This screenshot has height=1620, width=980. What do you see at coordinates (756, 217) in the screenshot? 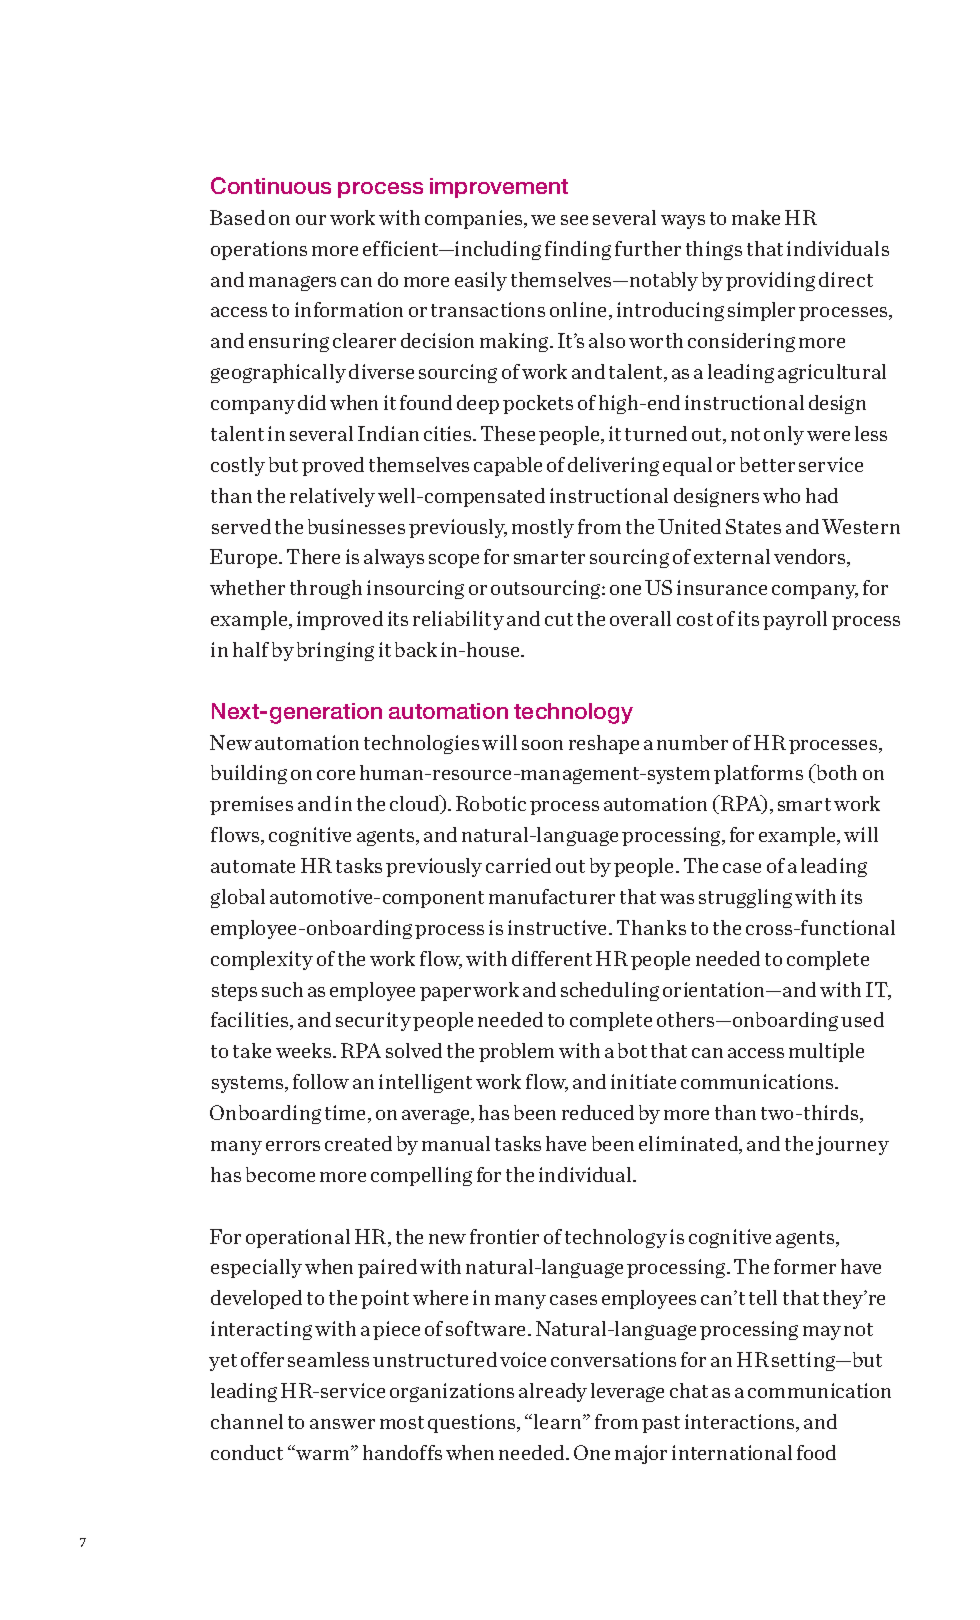
I see `make` at bounding box center [756, 217].
